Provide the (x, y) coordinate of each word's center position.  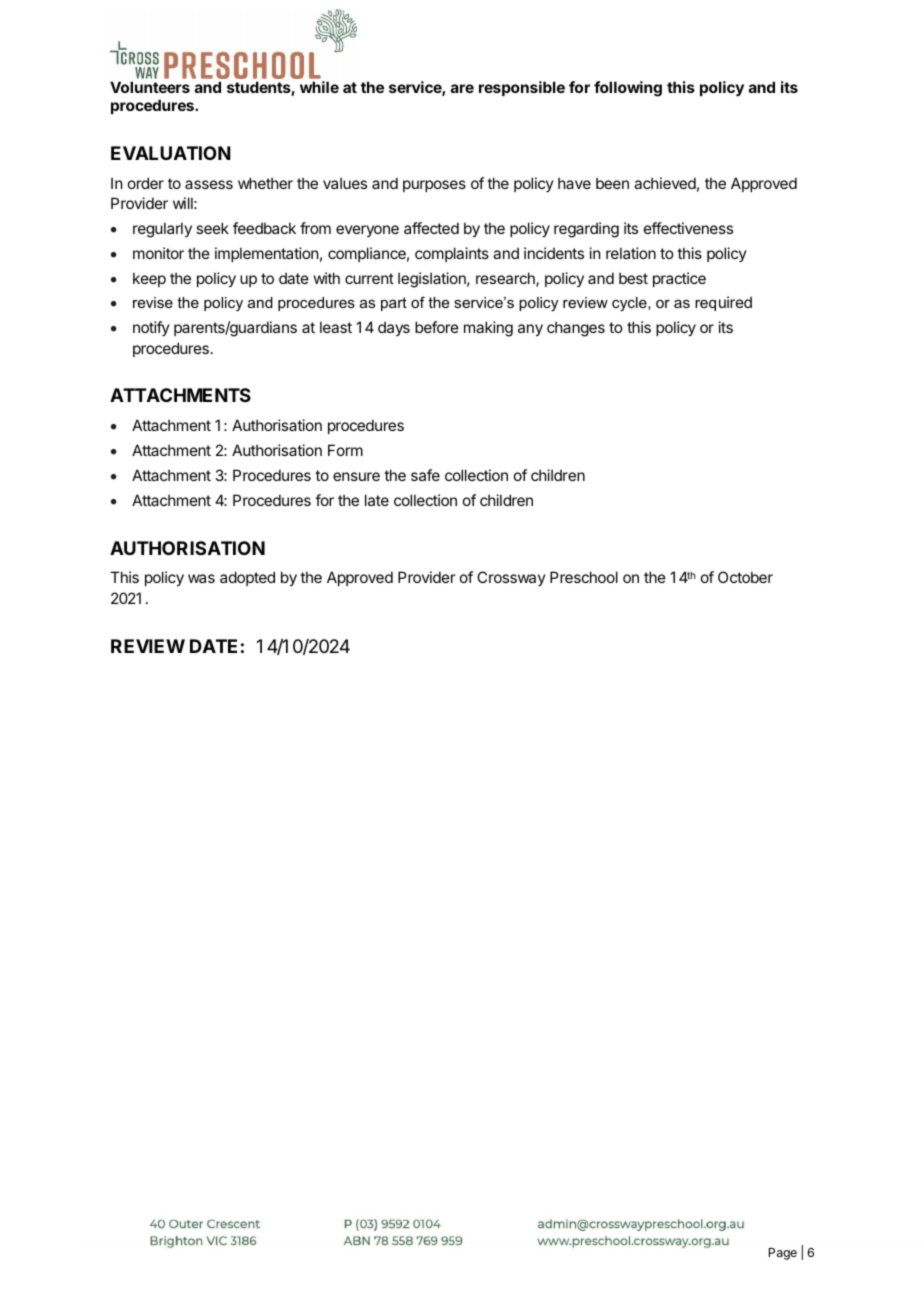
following (628, 89)
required (723, 303)
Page (783, 1254)
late (377, 500)
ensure (356, 476)
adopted (247, 578)
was (201, 578)
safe (425, 475)
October (745, 577)
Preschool (584, 577)
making (488, 329)
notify (151, 328)
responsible (522, 88)
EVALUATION (171, 153)
